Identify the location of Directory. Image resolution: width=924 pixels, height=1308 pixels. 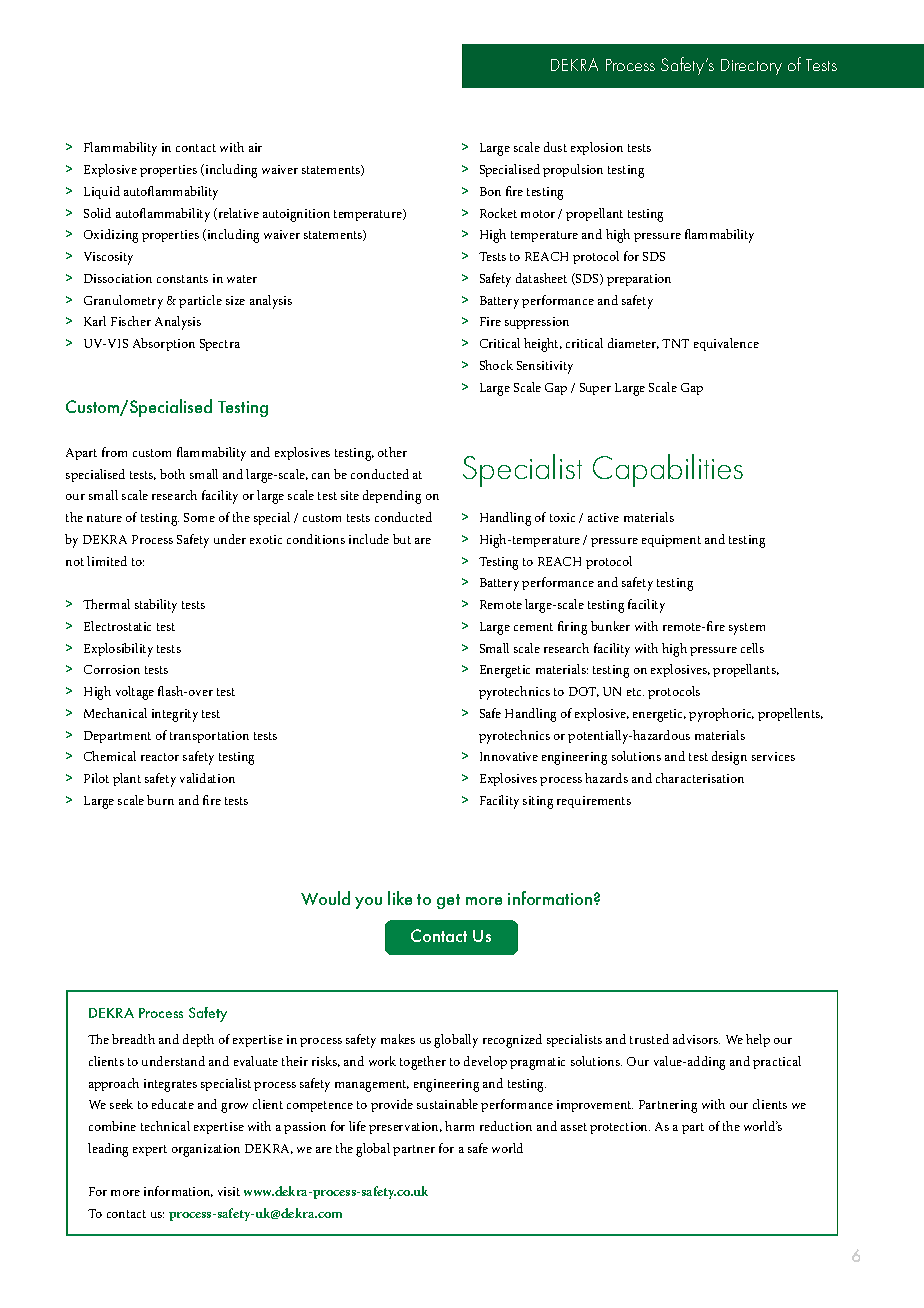
(751, 67).
